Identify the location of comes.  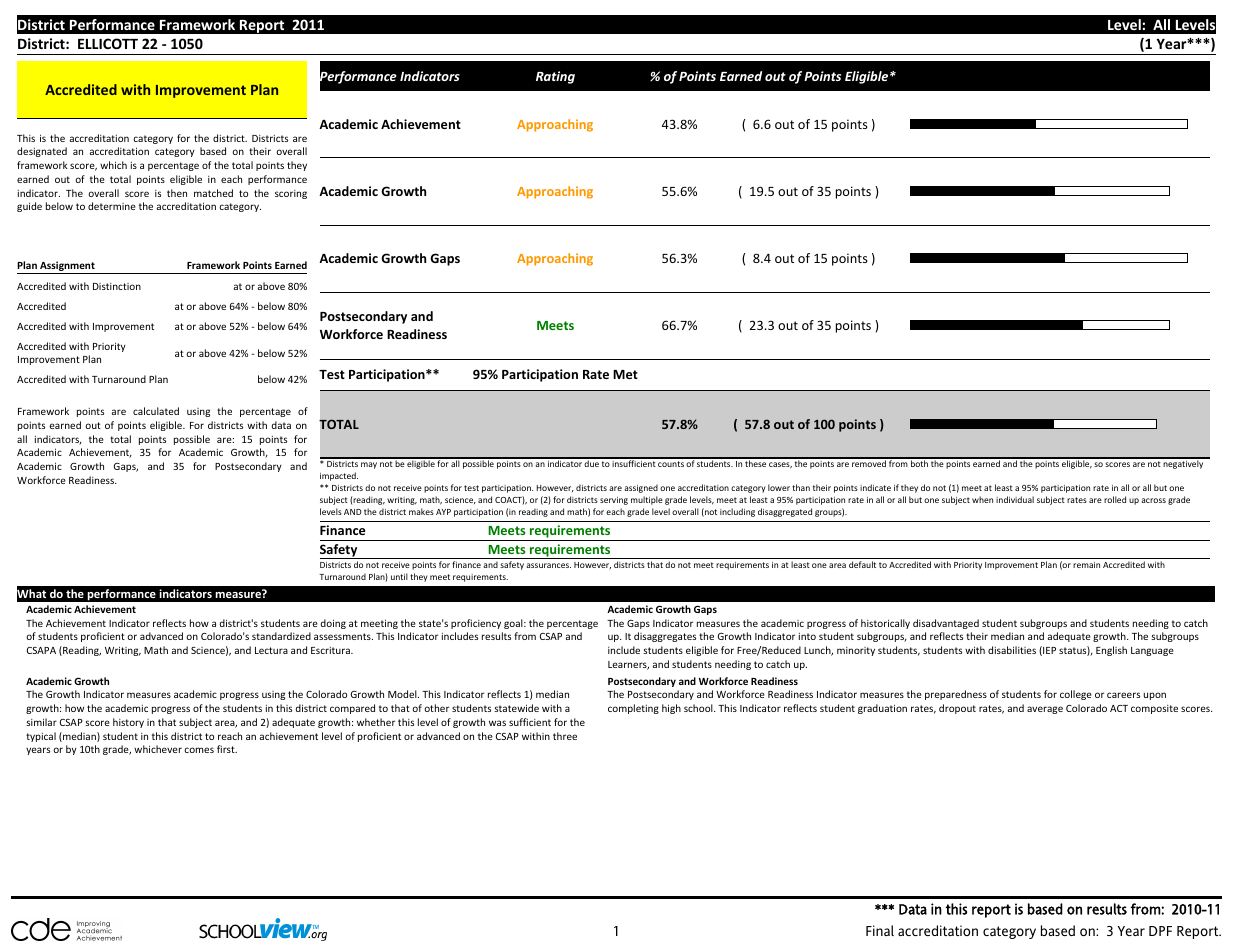
(199, 750).
